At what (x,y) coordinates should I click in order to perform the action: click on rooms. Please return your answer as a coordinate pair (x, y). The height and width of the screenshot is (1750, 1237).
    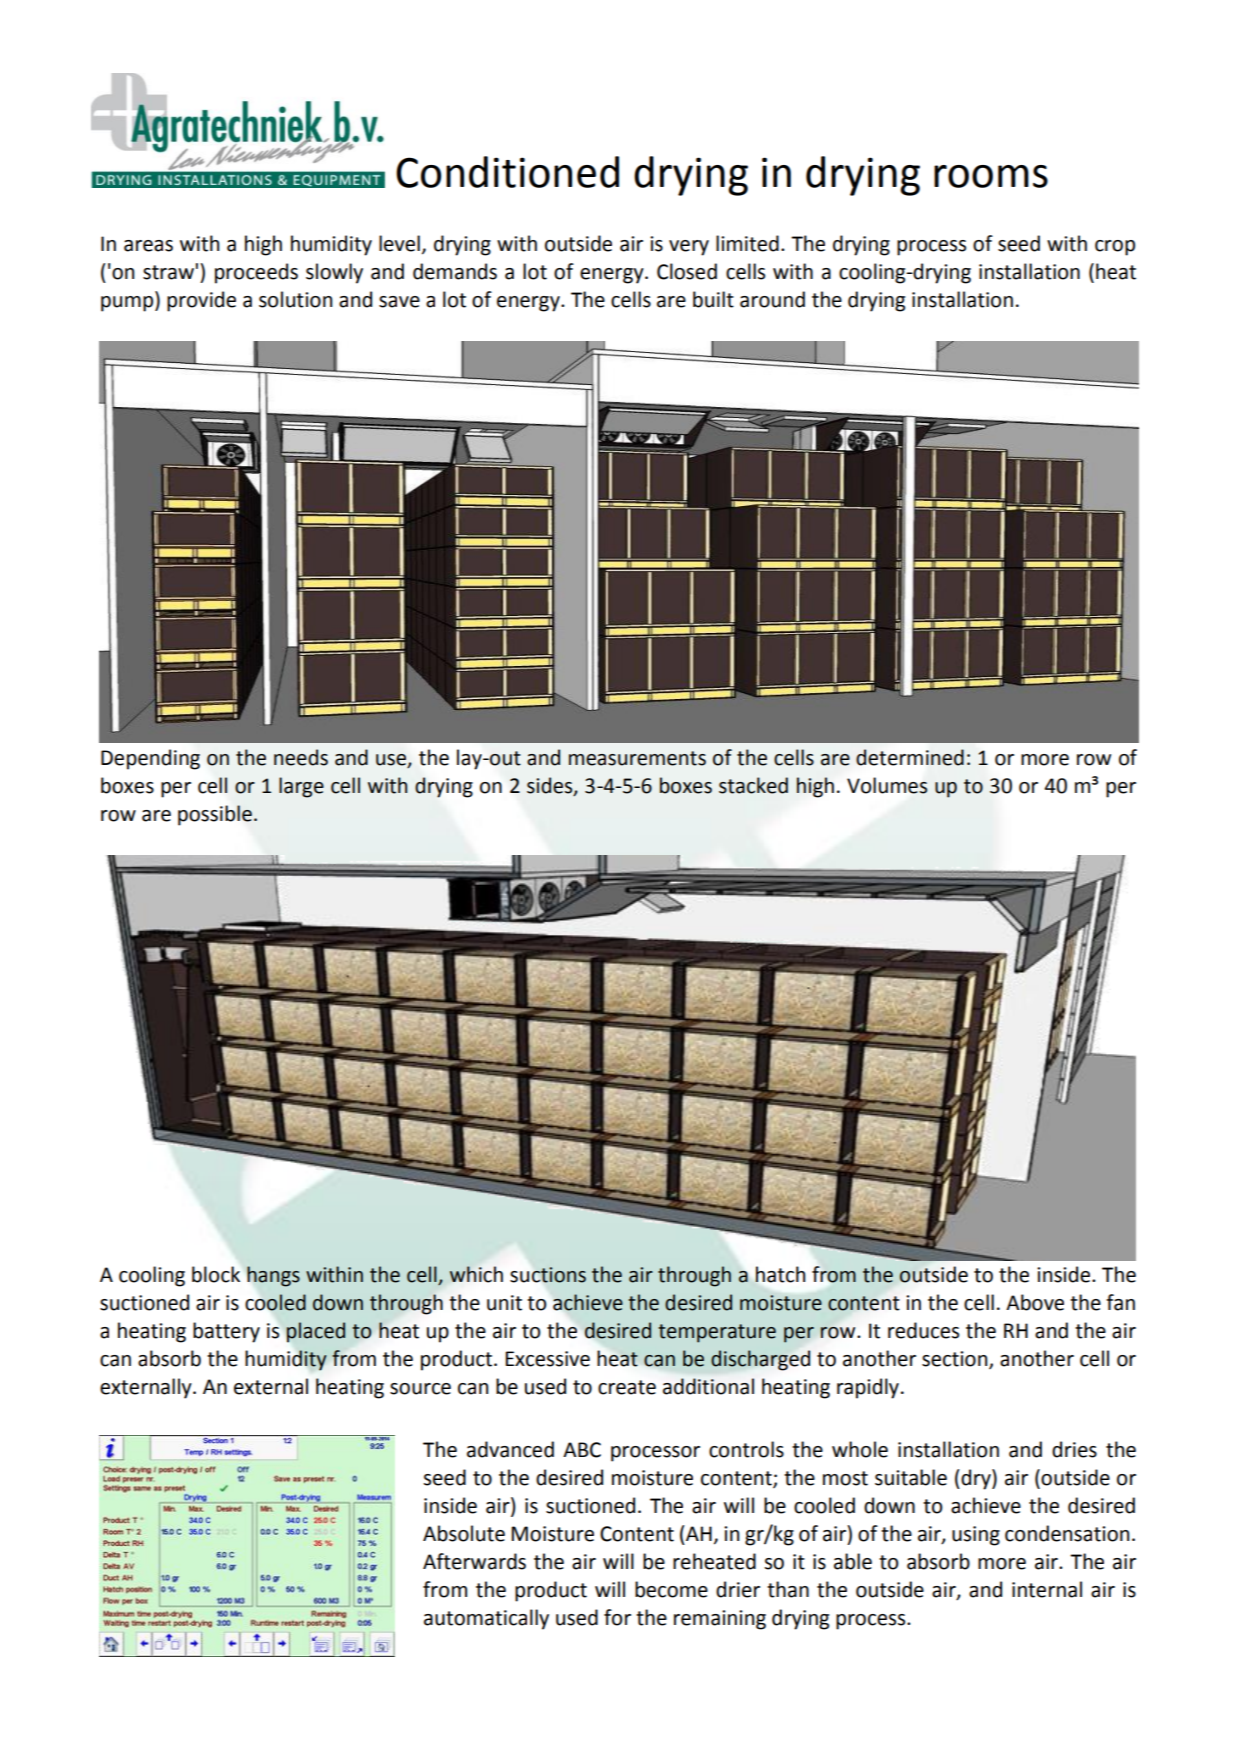
    Looking at the image, I should click on (991, 176).
